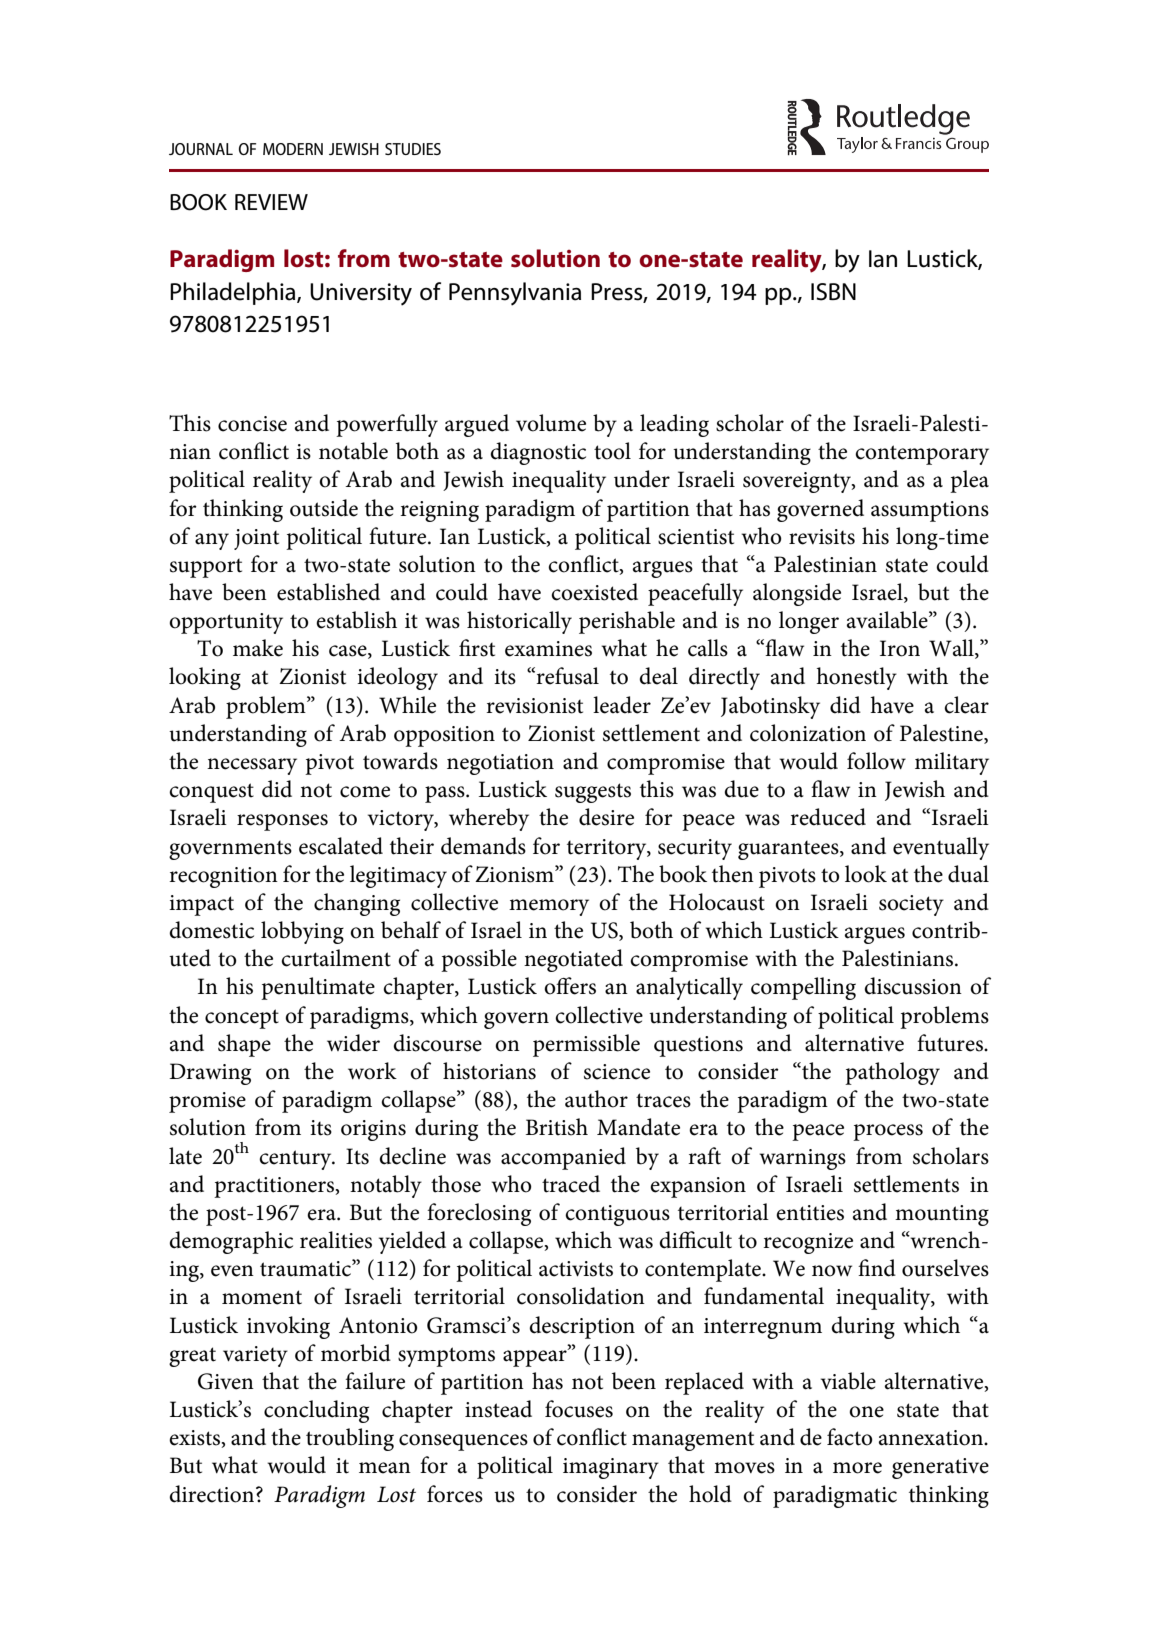 Image resolution: width=1158 pixels, height=1650 pixels. What do you see at coordinates (930, 511) in the image?
I see `assumptions` at bounding box center [930, 511].
